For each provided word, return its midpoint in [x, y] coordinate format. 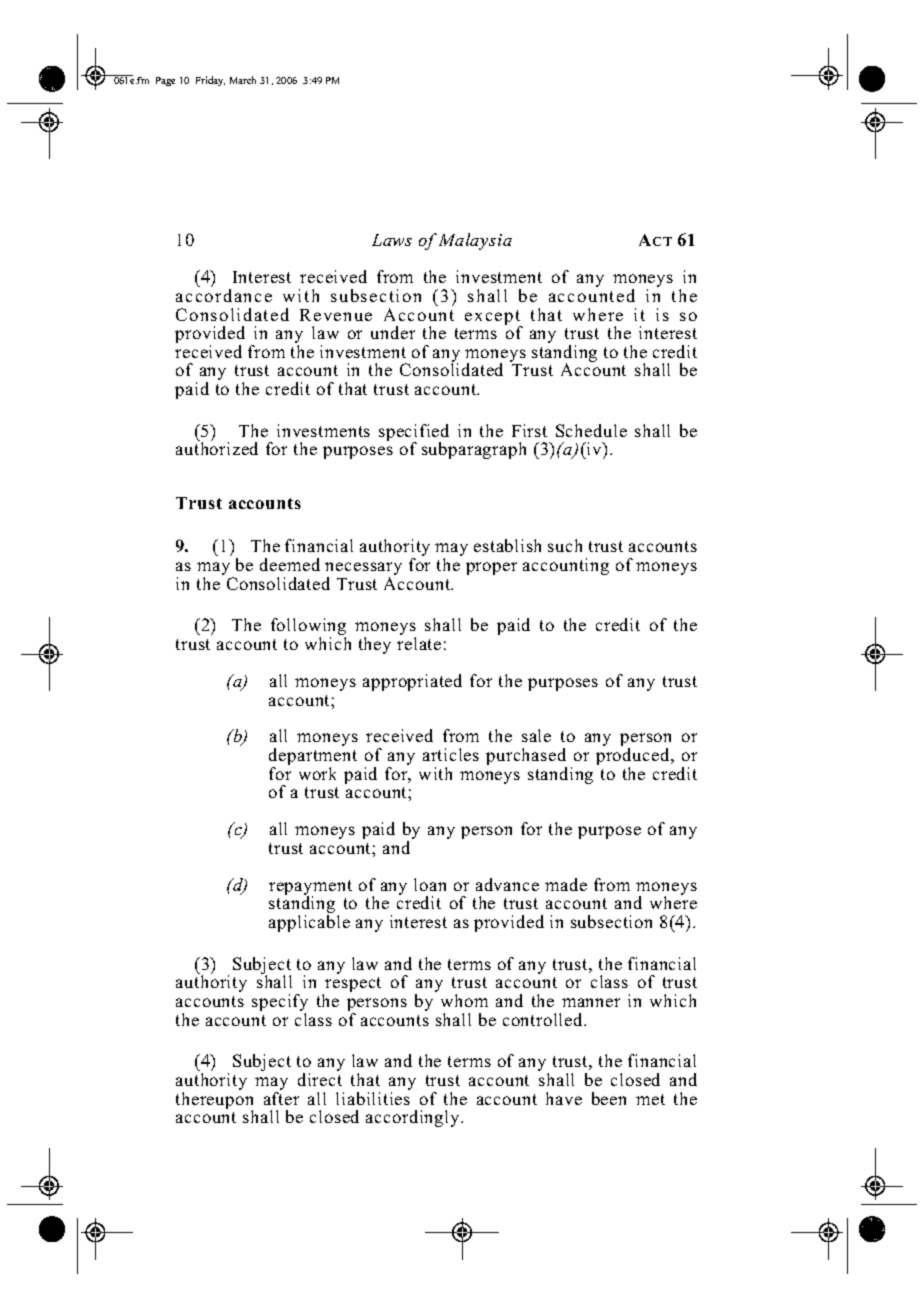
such [565, 545]
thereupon [214, 1101]
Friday [210, 81]
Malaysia [475, 241]
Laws [392, 240]
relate [419, 643]
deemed [290, 564]
